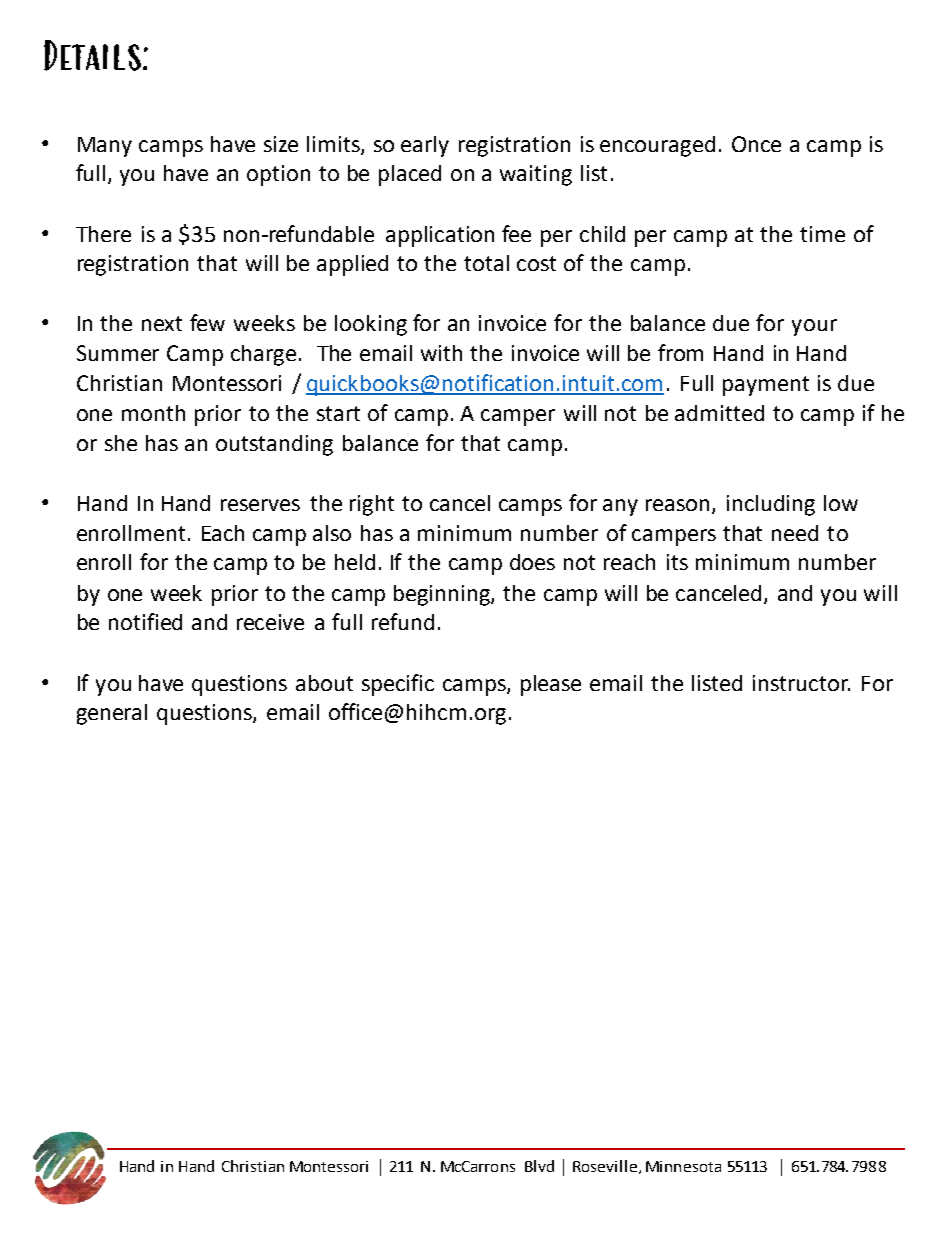 This document has height=1233, width=952. What do you see at coordinates (801, 683) in the document?
I see `instructor` at bounding box center [801, 683].
